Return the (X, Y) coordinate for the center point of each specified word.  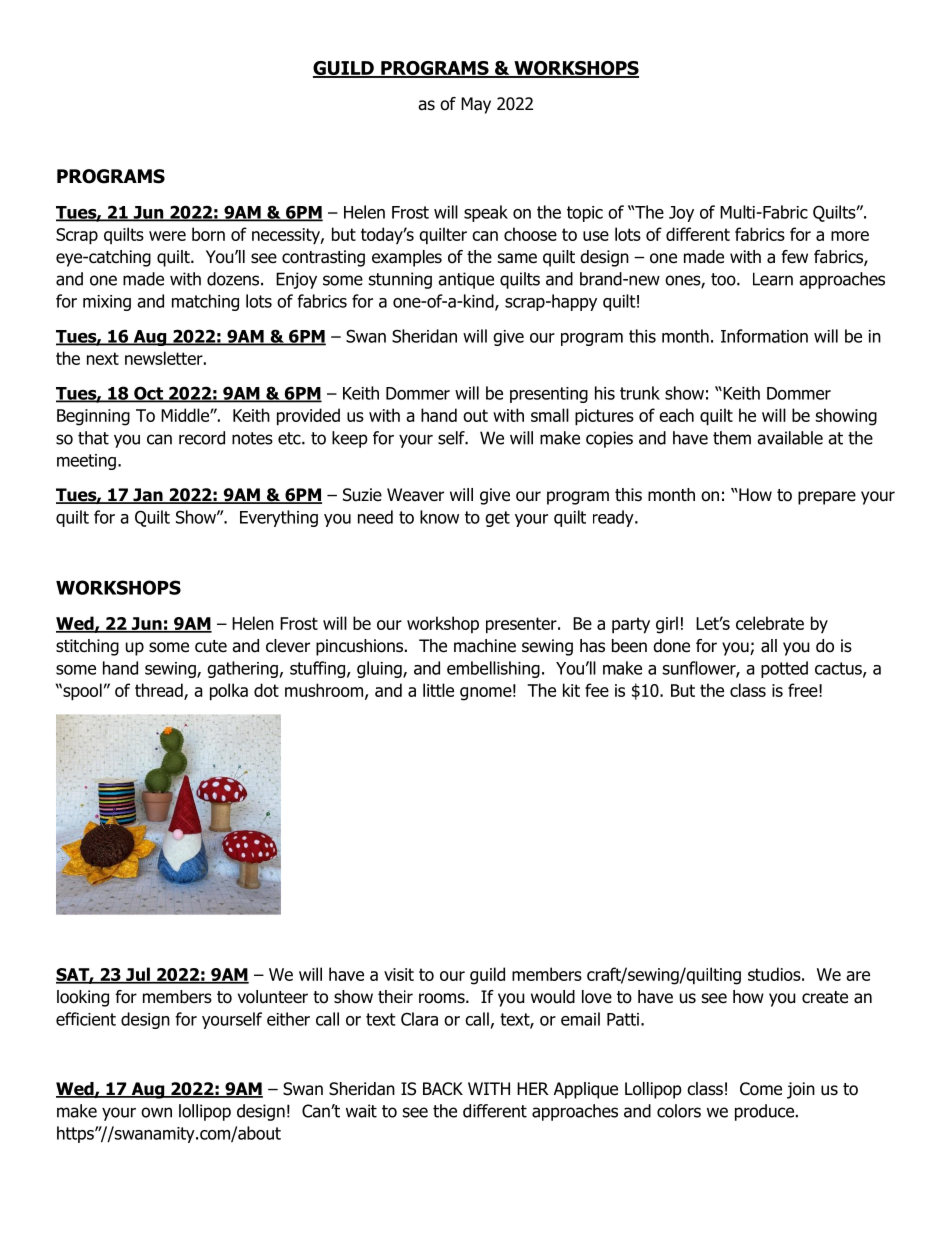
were (167, 236)
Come (761, 1089)
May (476, 105)
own (156, 1112)
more (850, 236)
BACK (443, 1089)
